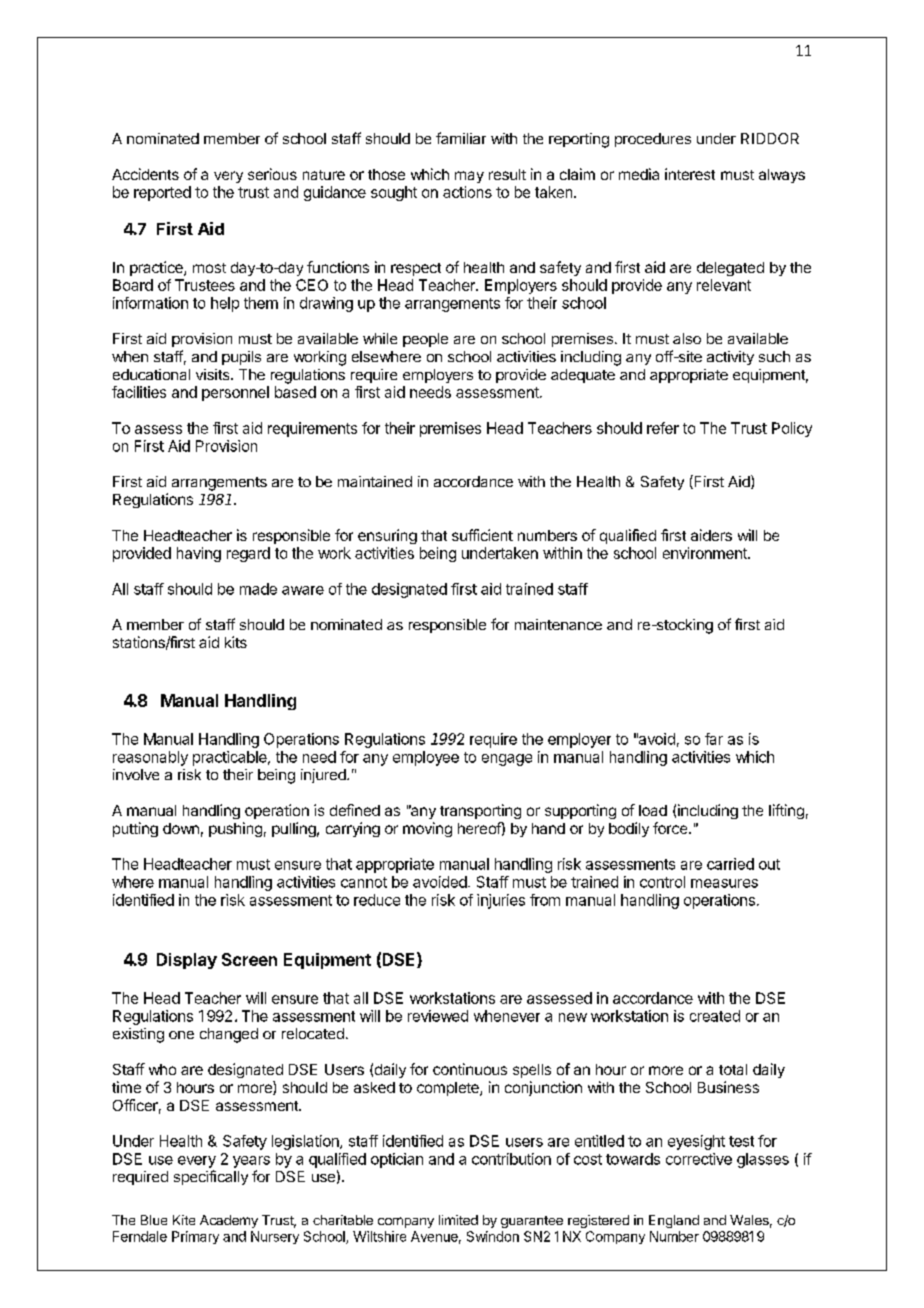 The width and height of the screenshot is (924, 1308). I want to click on may, so click(469, 177).
